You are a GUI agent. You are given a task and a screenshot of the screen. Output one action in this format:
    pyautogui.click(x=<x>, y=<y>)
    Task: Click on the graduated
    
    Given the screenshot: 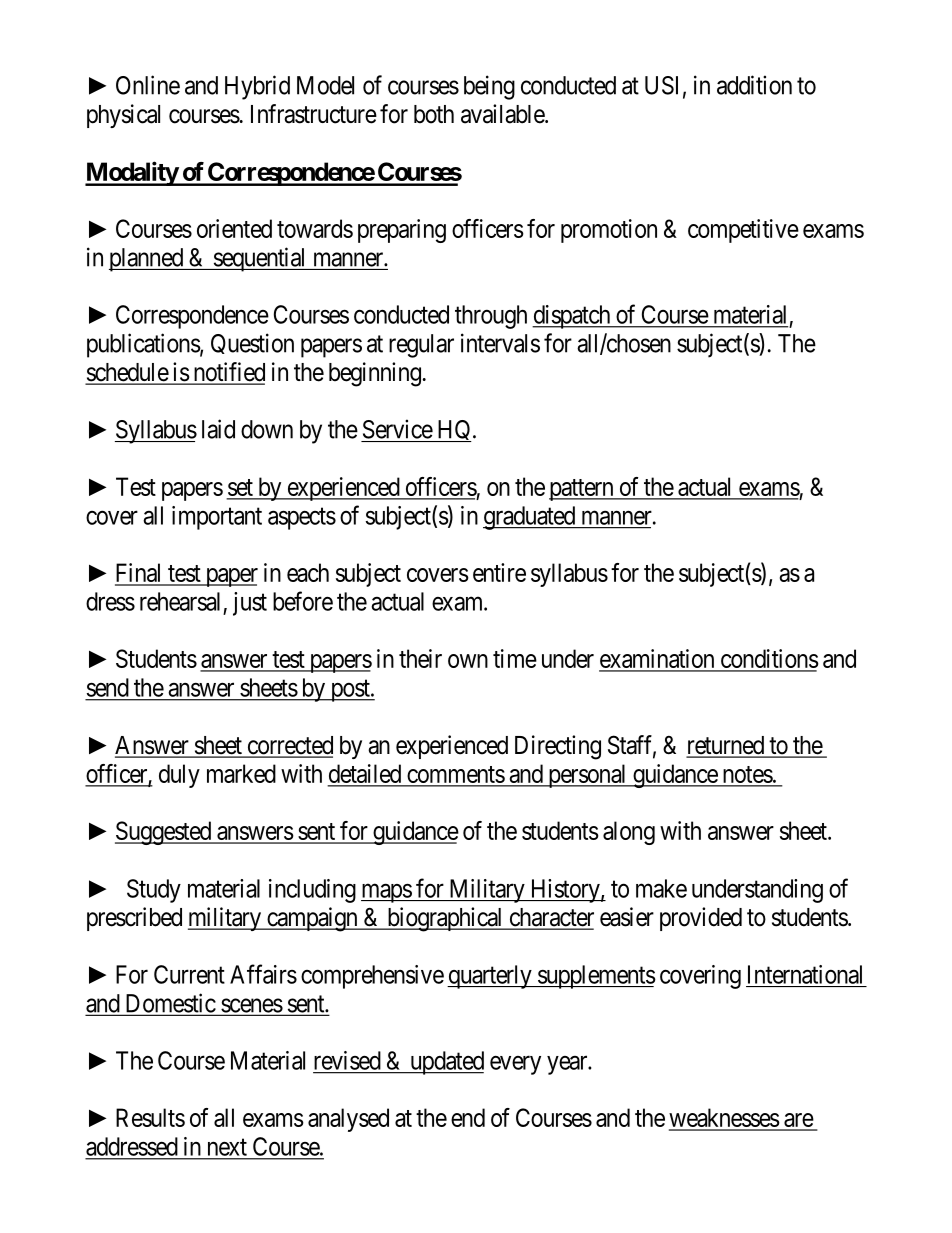 What is the action you would take?
    pyautogui.click(x=530, y=518)
